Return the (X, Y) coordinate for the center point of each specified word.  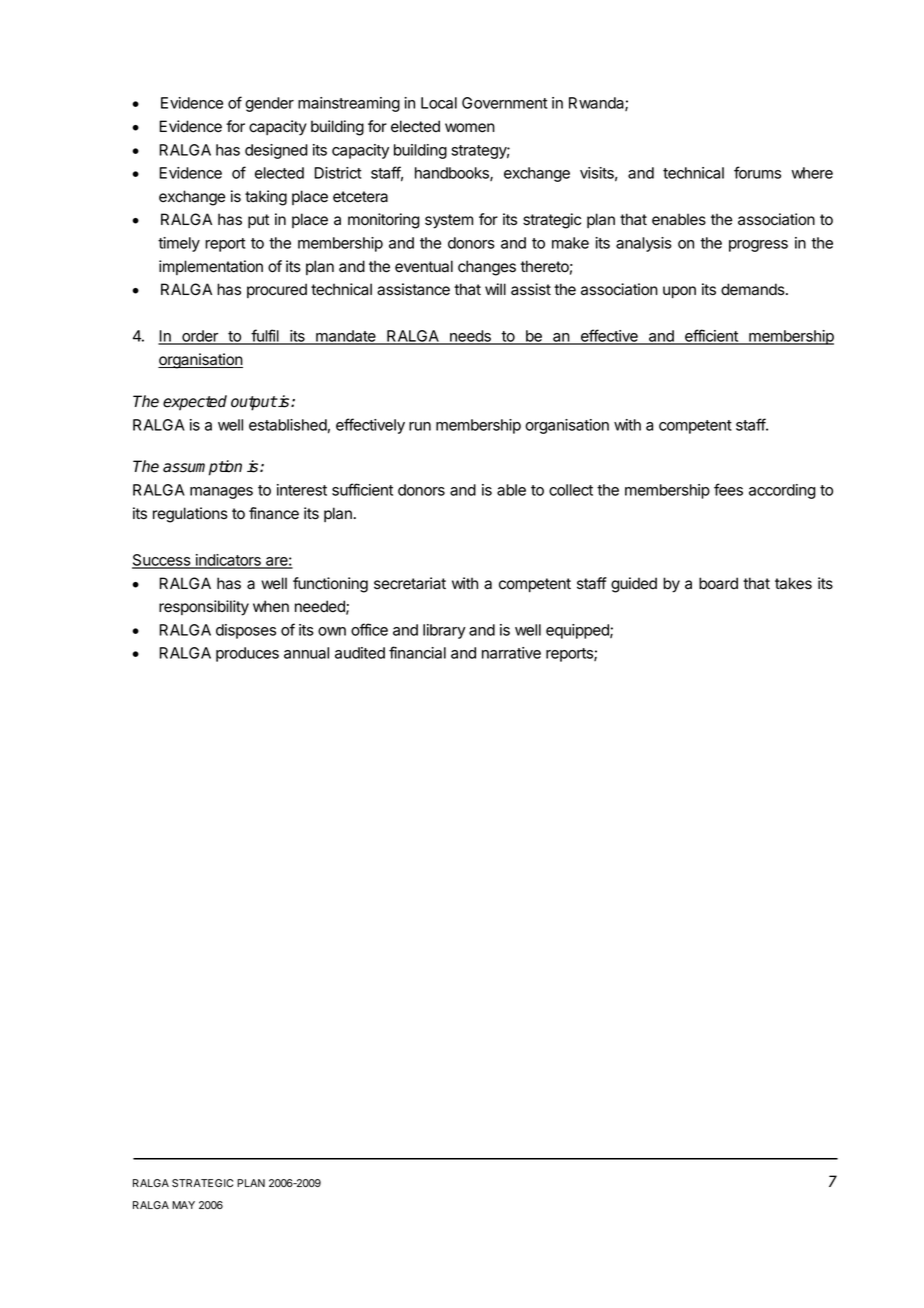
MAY (183, 1205)
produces (247, 654)
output (254, 403)
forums (757, 172)
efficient (711, 337)
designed (276, 151)
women (470, 128)
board (718, 583)
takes (793, 583)
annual (306, 653)
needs (470, 337)
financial (417, 652)
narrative (511, 653)
